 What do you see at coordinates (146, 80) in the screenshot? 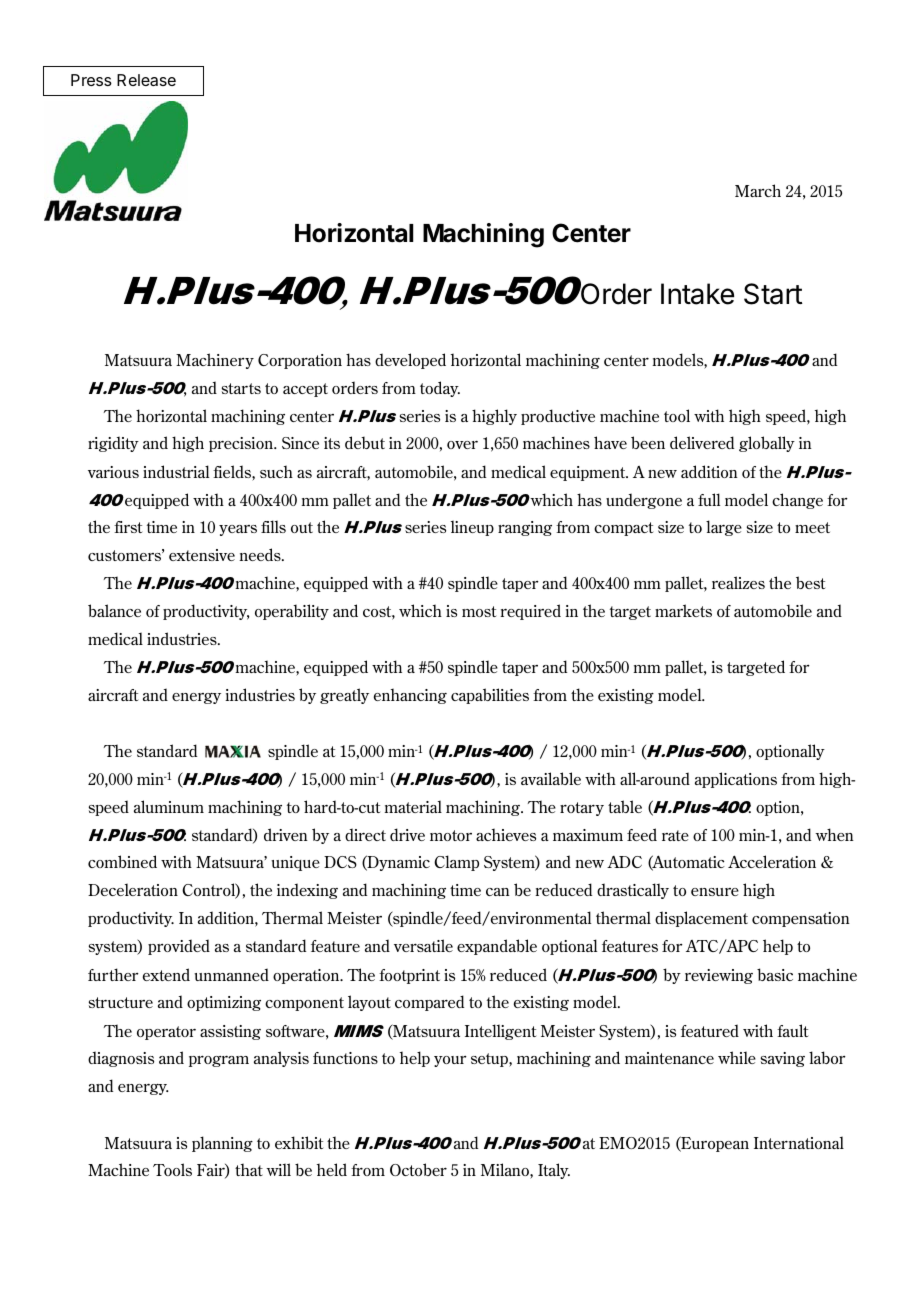
I see `Release` at bounding box center [146, 80].
